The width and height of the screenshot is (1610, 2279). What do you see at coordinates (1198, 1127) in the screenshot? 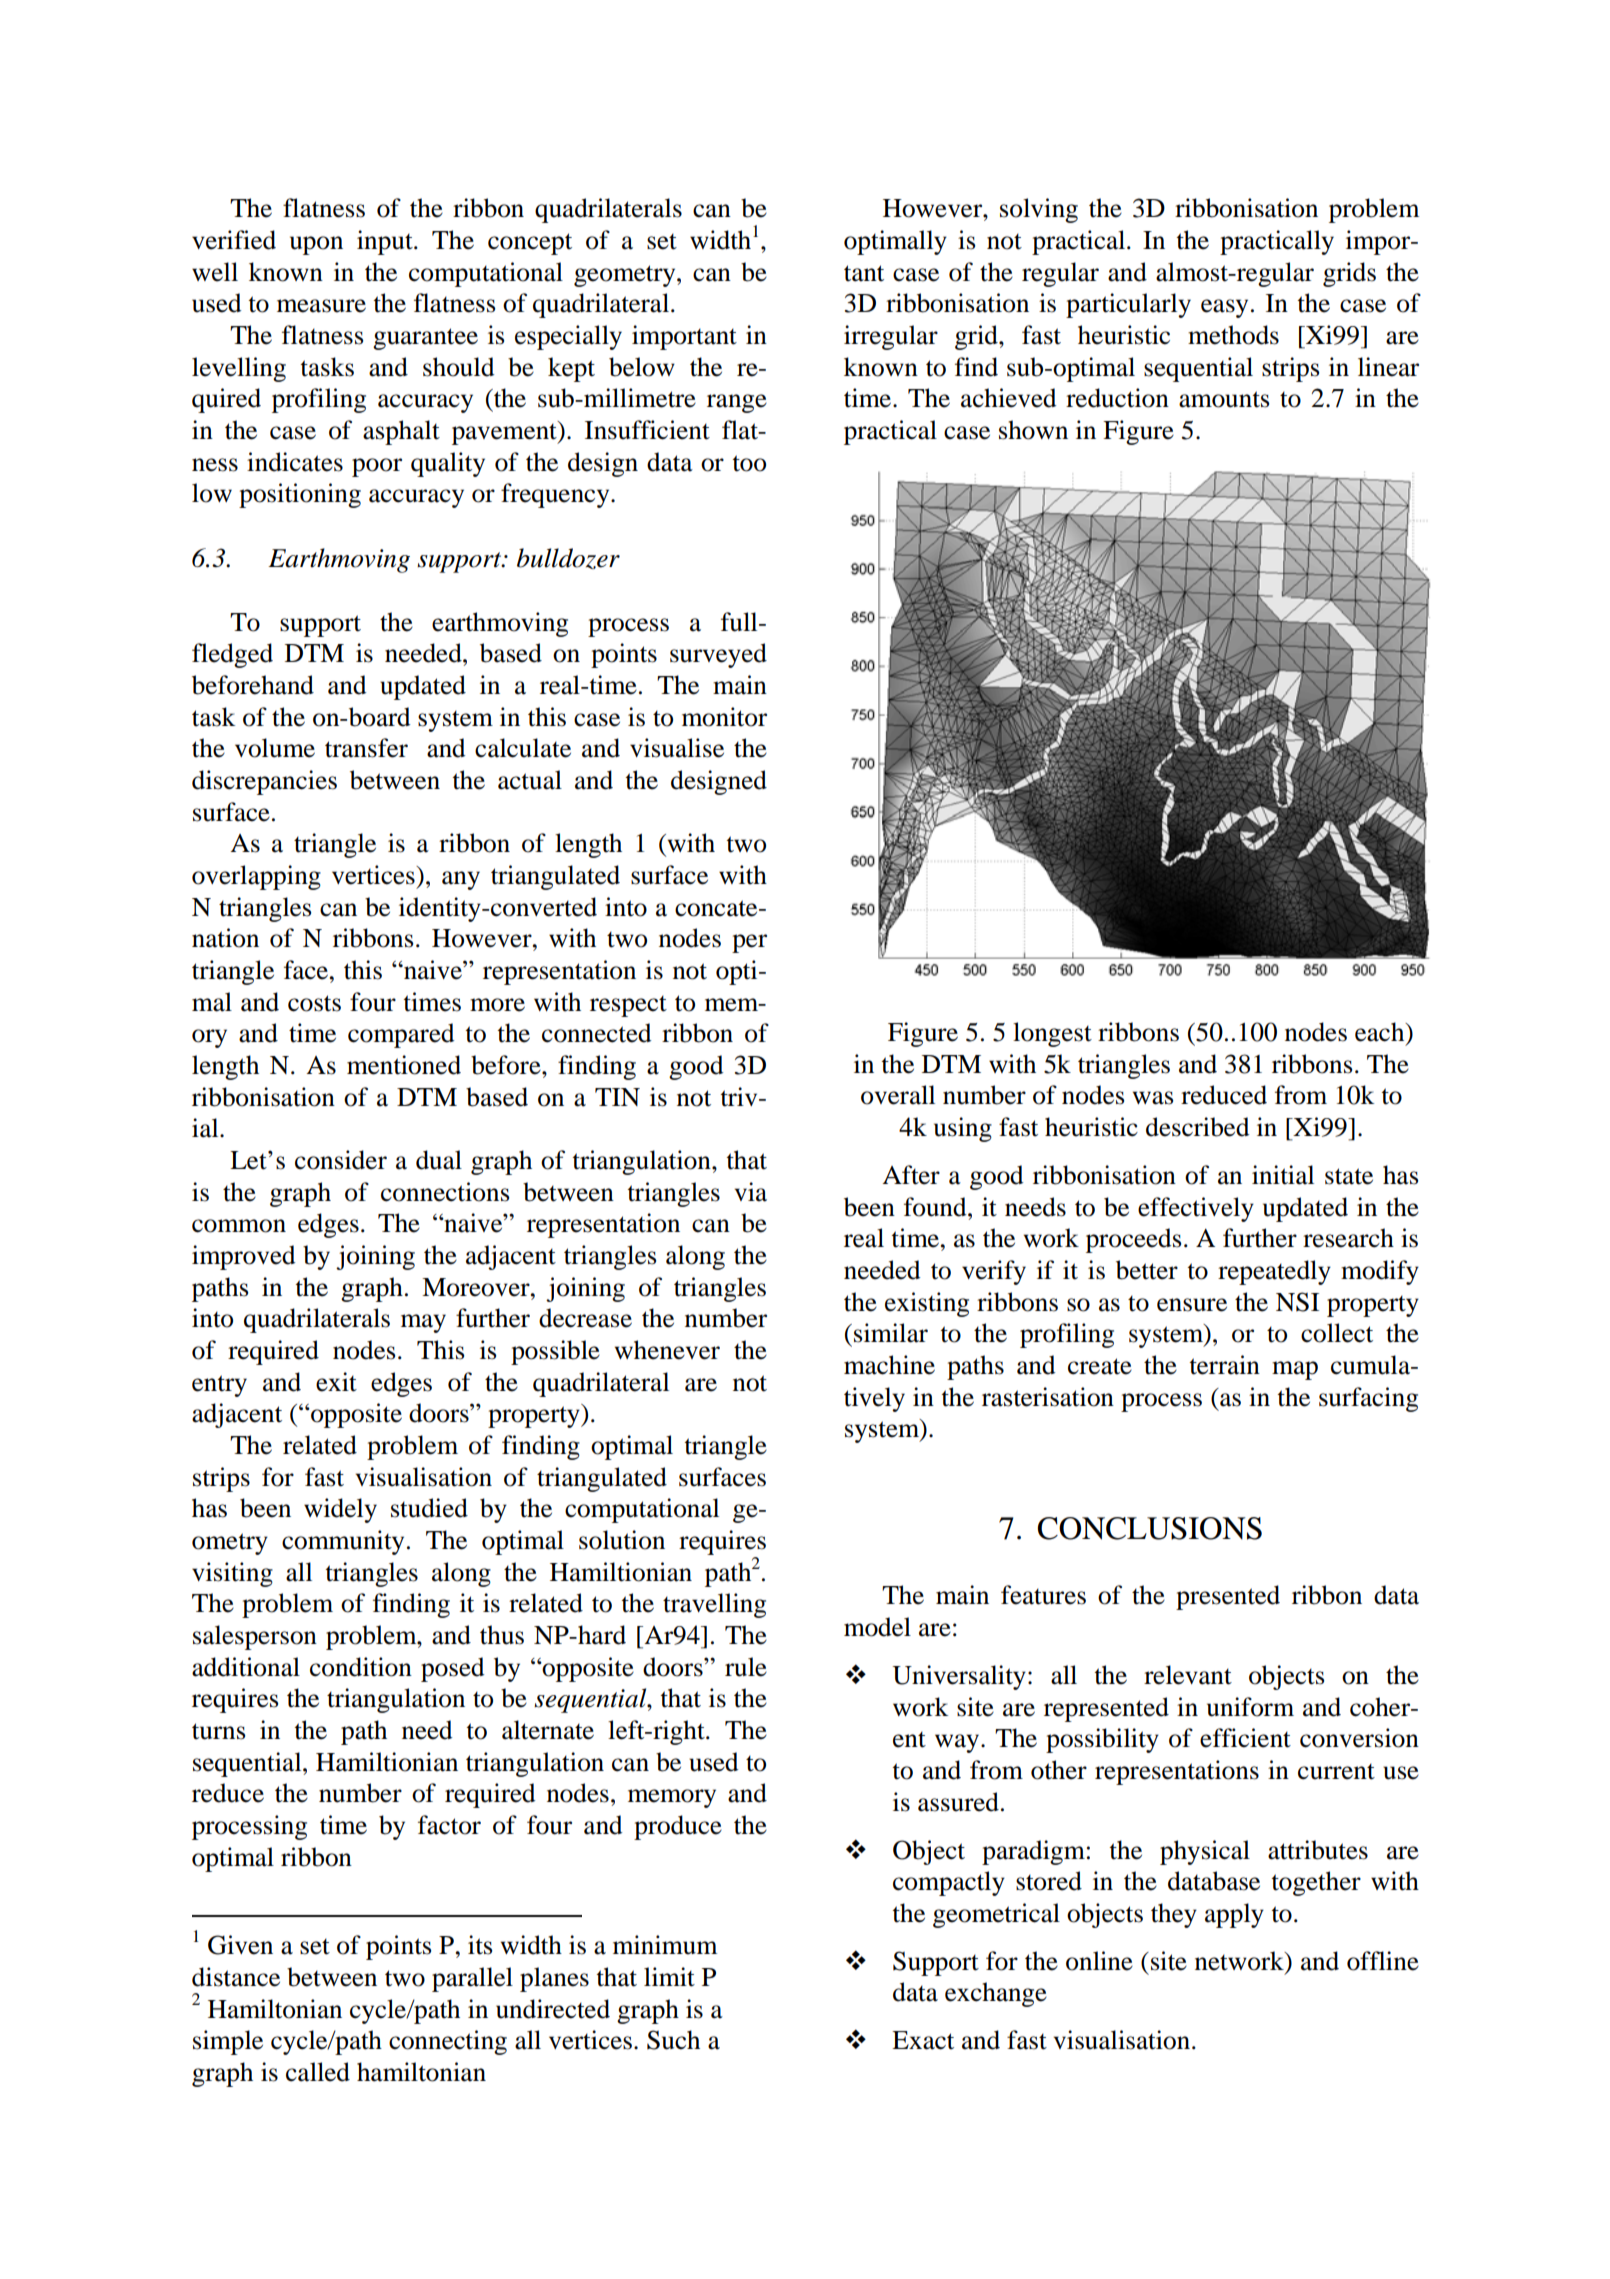
I see `described` at bounding box center [1198, 1127].
